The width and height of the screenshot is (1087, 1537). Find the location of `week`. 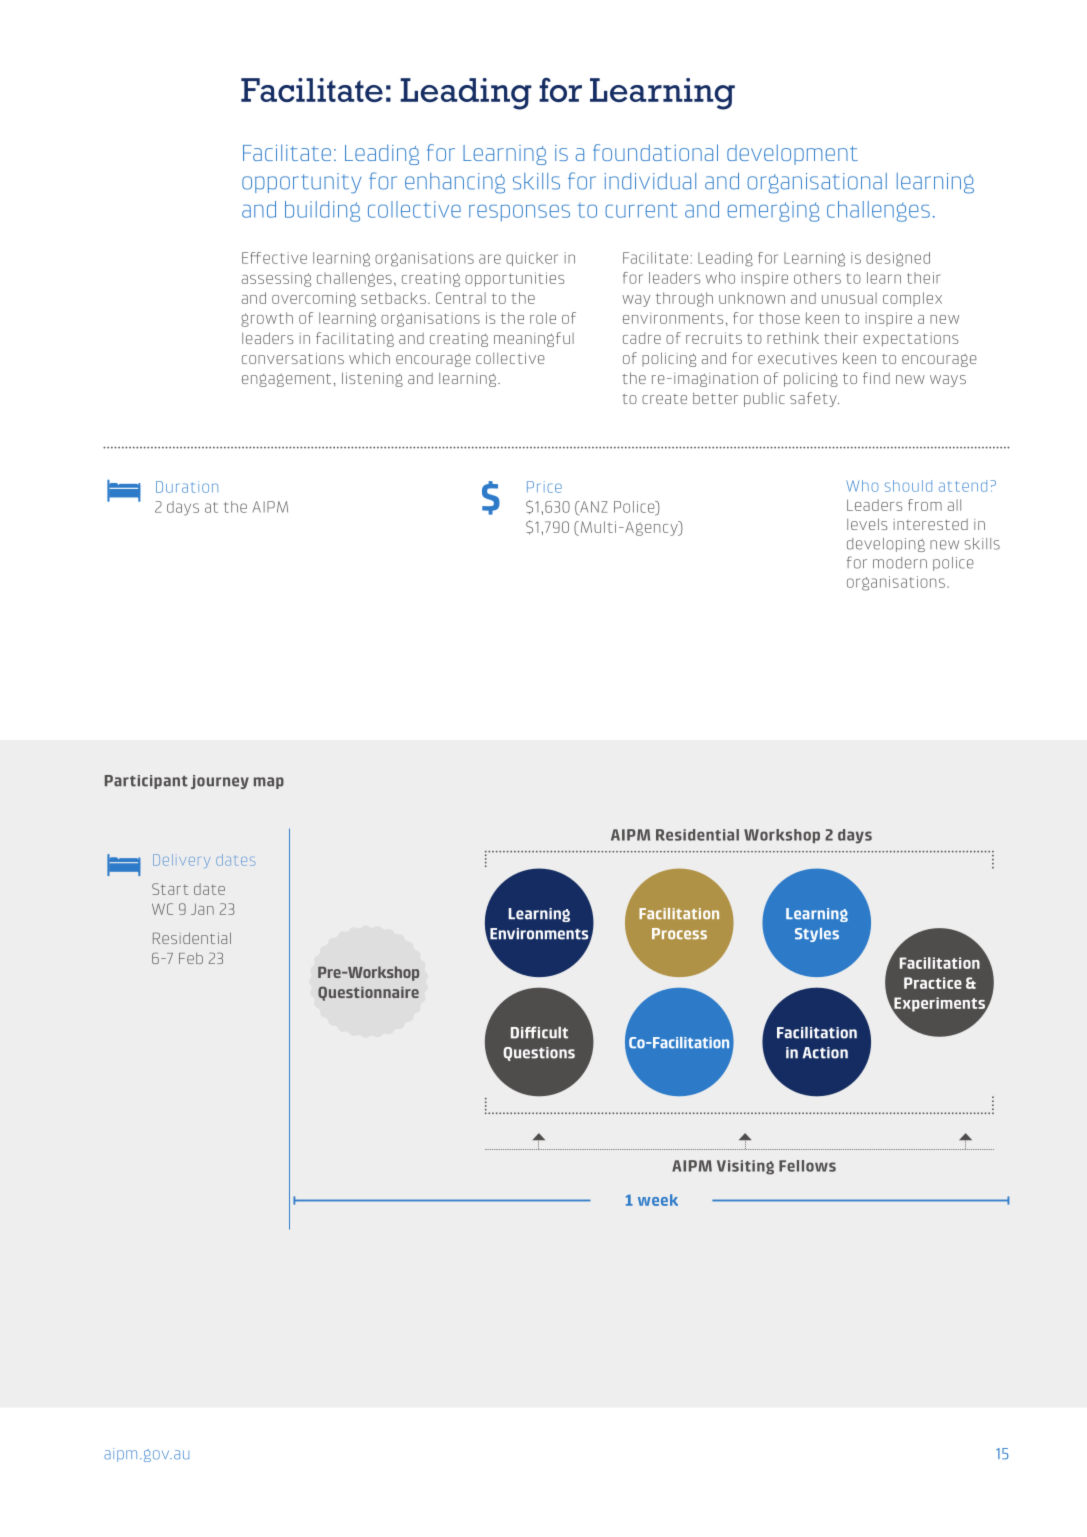

week is located at coordinates (658, 1200).
